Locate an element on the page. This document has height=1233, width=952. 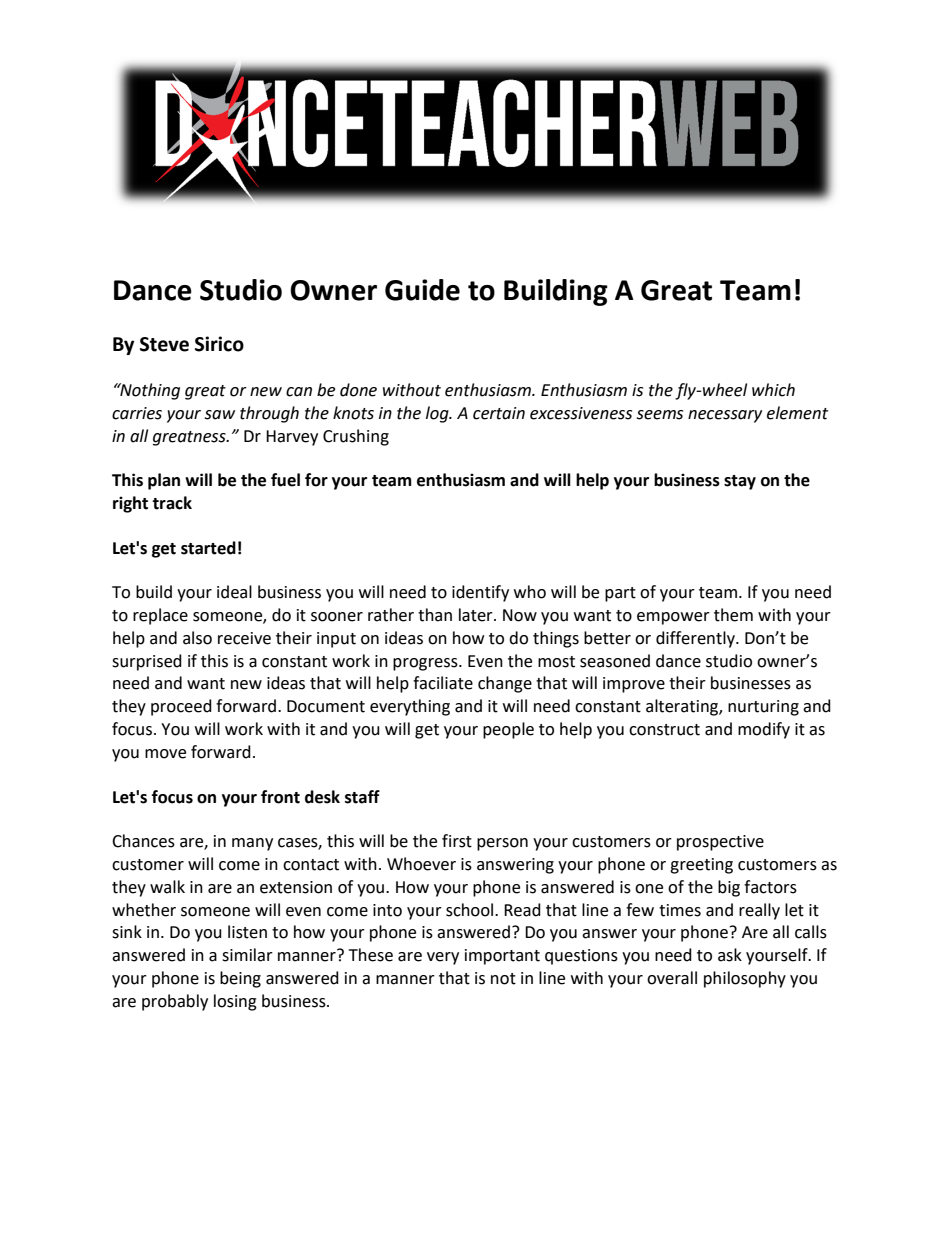
people is located at coordinates (508, 730).
